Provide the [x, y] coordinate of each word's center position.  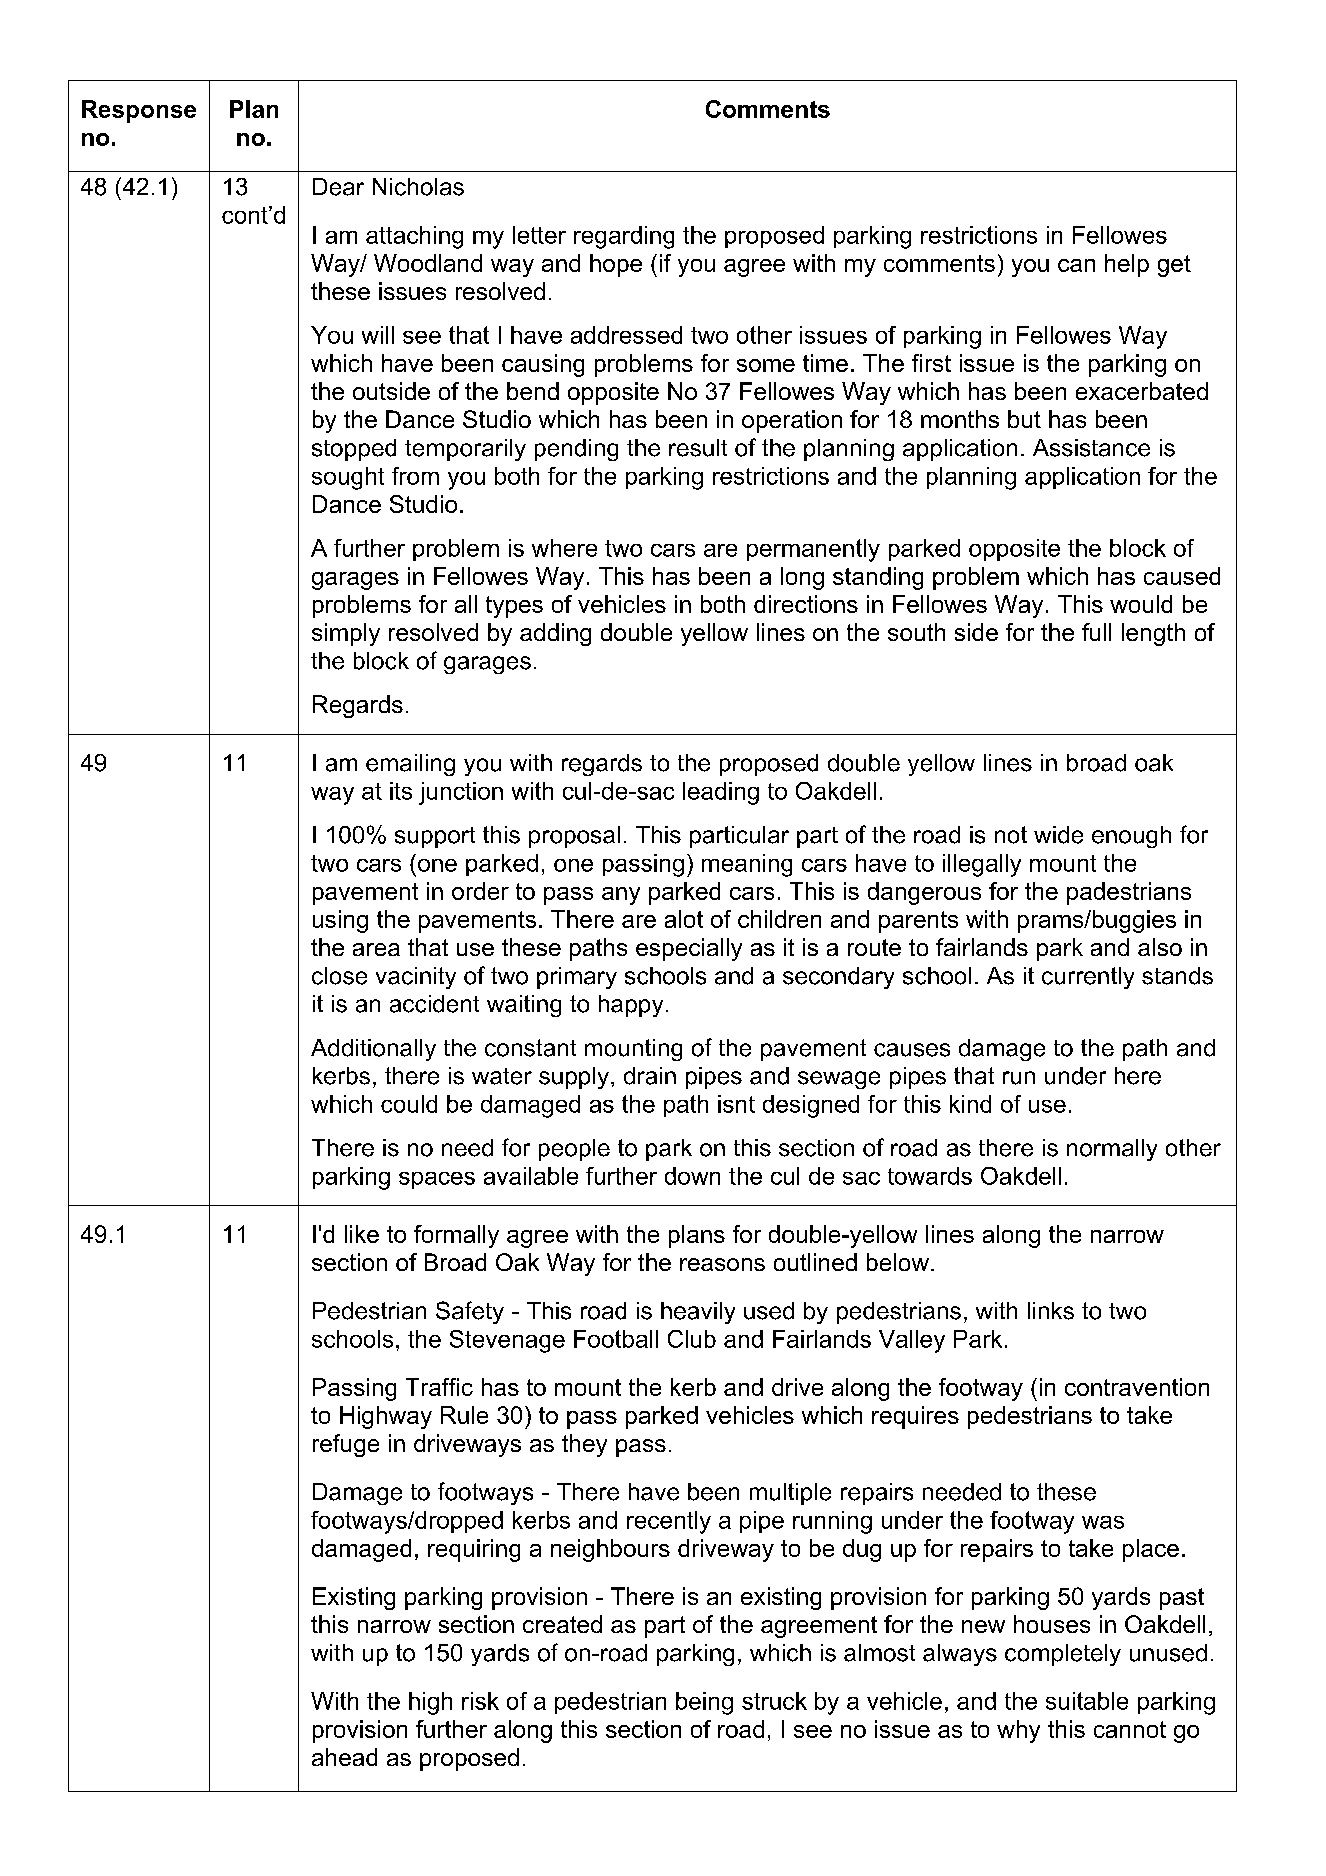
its [401, 791]
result [698, 448]
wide [1058, 835]
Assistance [1091, 448]
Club [692, 1339]
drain [650, 1076]
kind [970, 1104]
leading [721, 793]
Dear [338, 187]
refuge [346, 1445]
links [1051, 1311]
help [1127, 265]
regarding [624, 237]
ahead [344, 1757]
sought [348, 478]
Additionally [373, 1050]
